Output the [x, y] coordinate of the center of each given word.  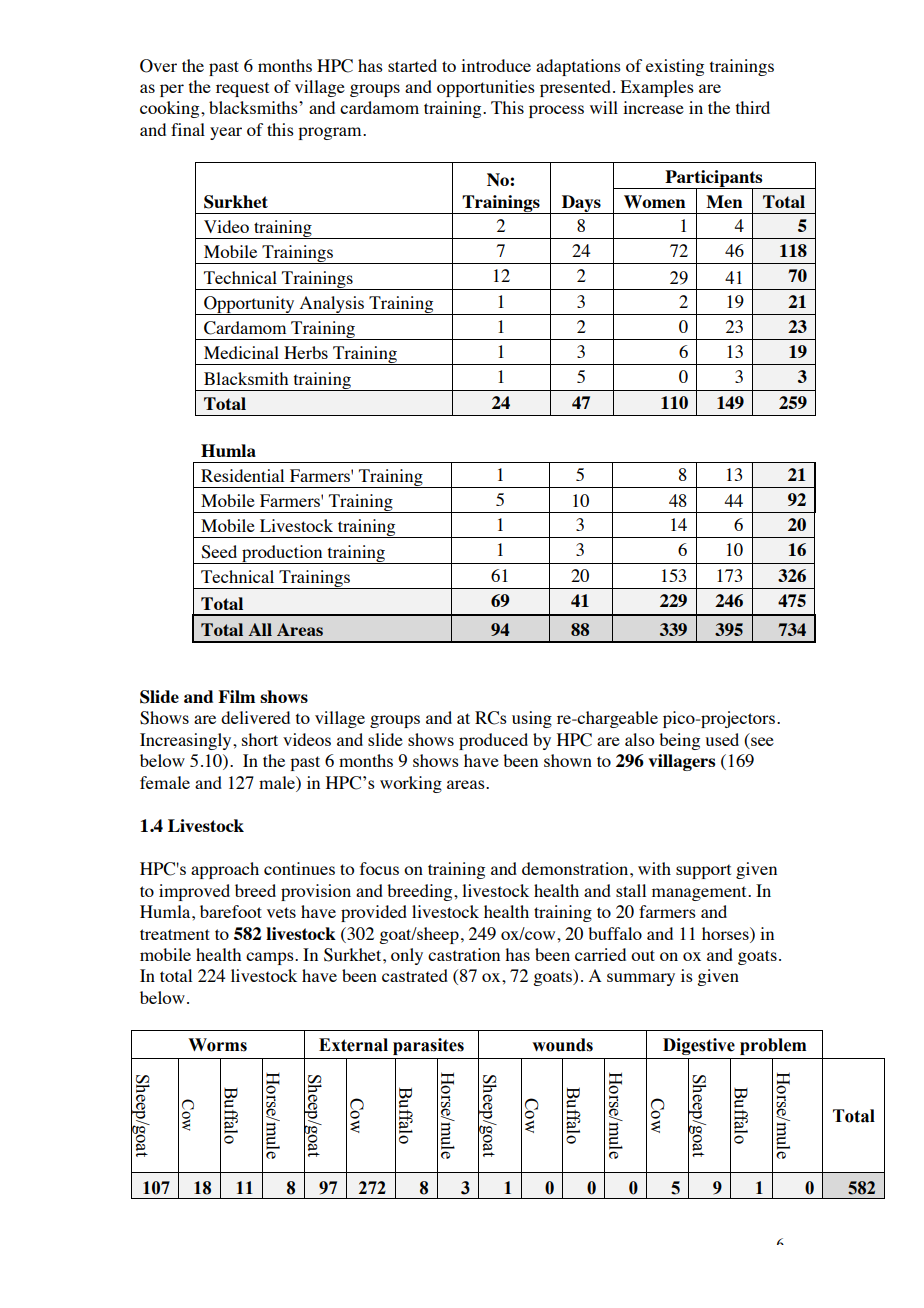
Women [655, 201]
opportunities [486, 88]
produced [493, 741]
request [242, 89]
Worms [217, 1045]
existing [675, 67]
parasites [428, 1046]
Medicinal [241, 352]
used [722, 739]
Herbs [306, 352]
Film [236, 696]
